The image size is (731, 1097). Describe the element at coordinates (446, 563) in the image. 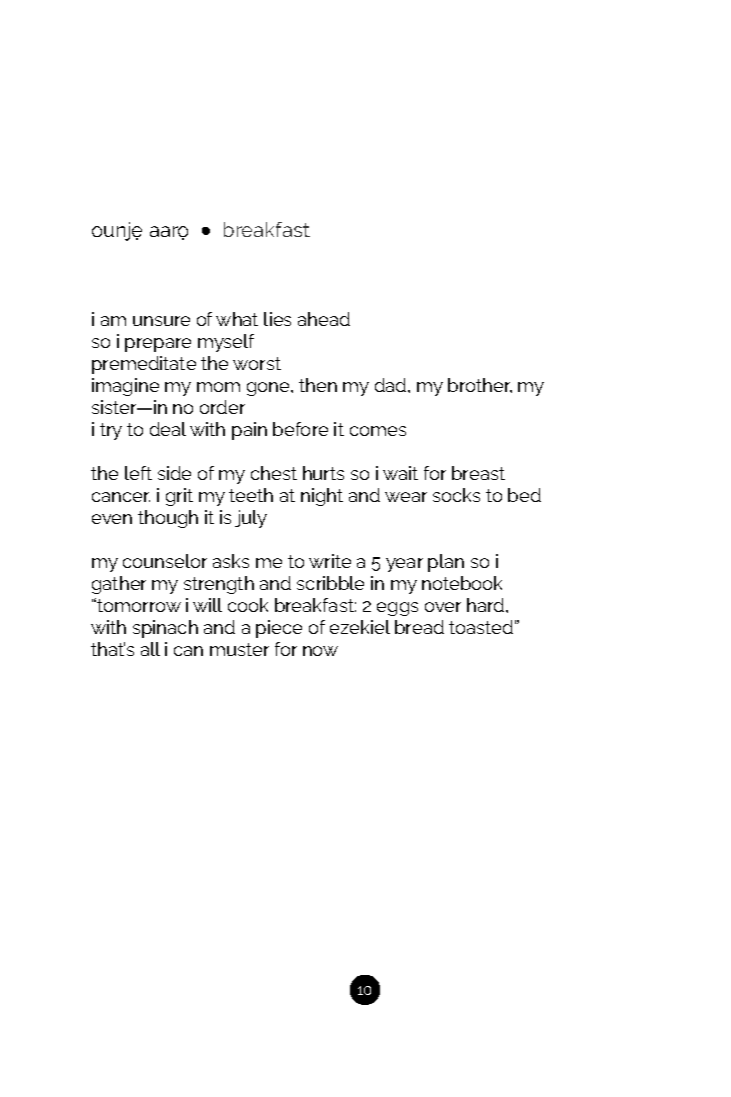

I see `plan` at that location.
